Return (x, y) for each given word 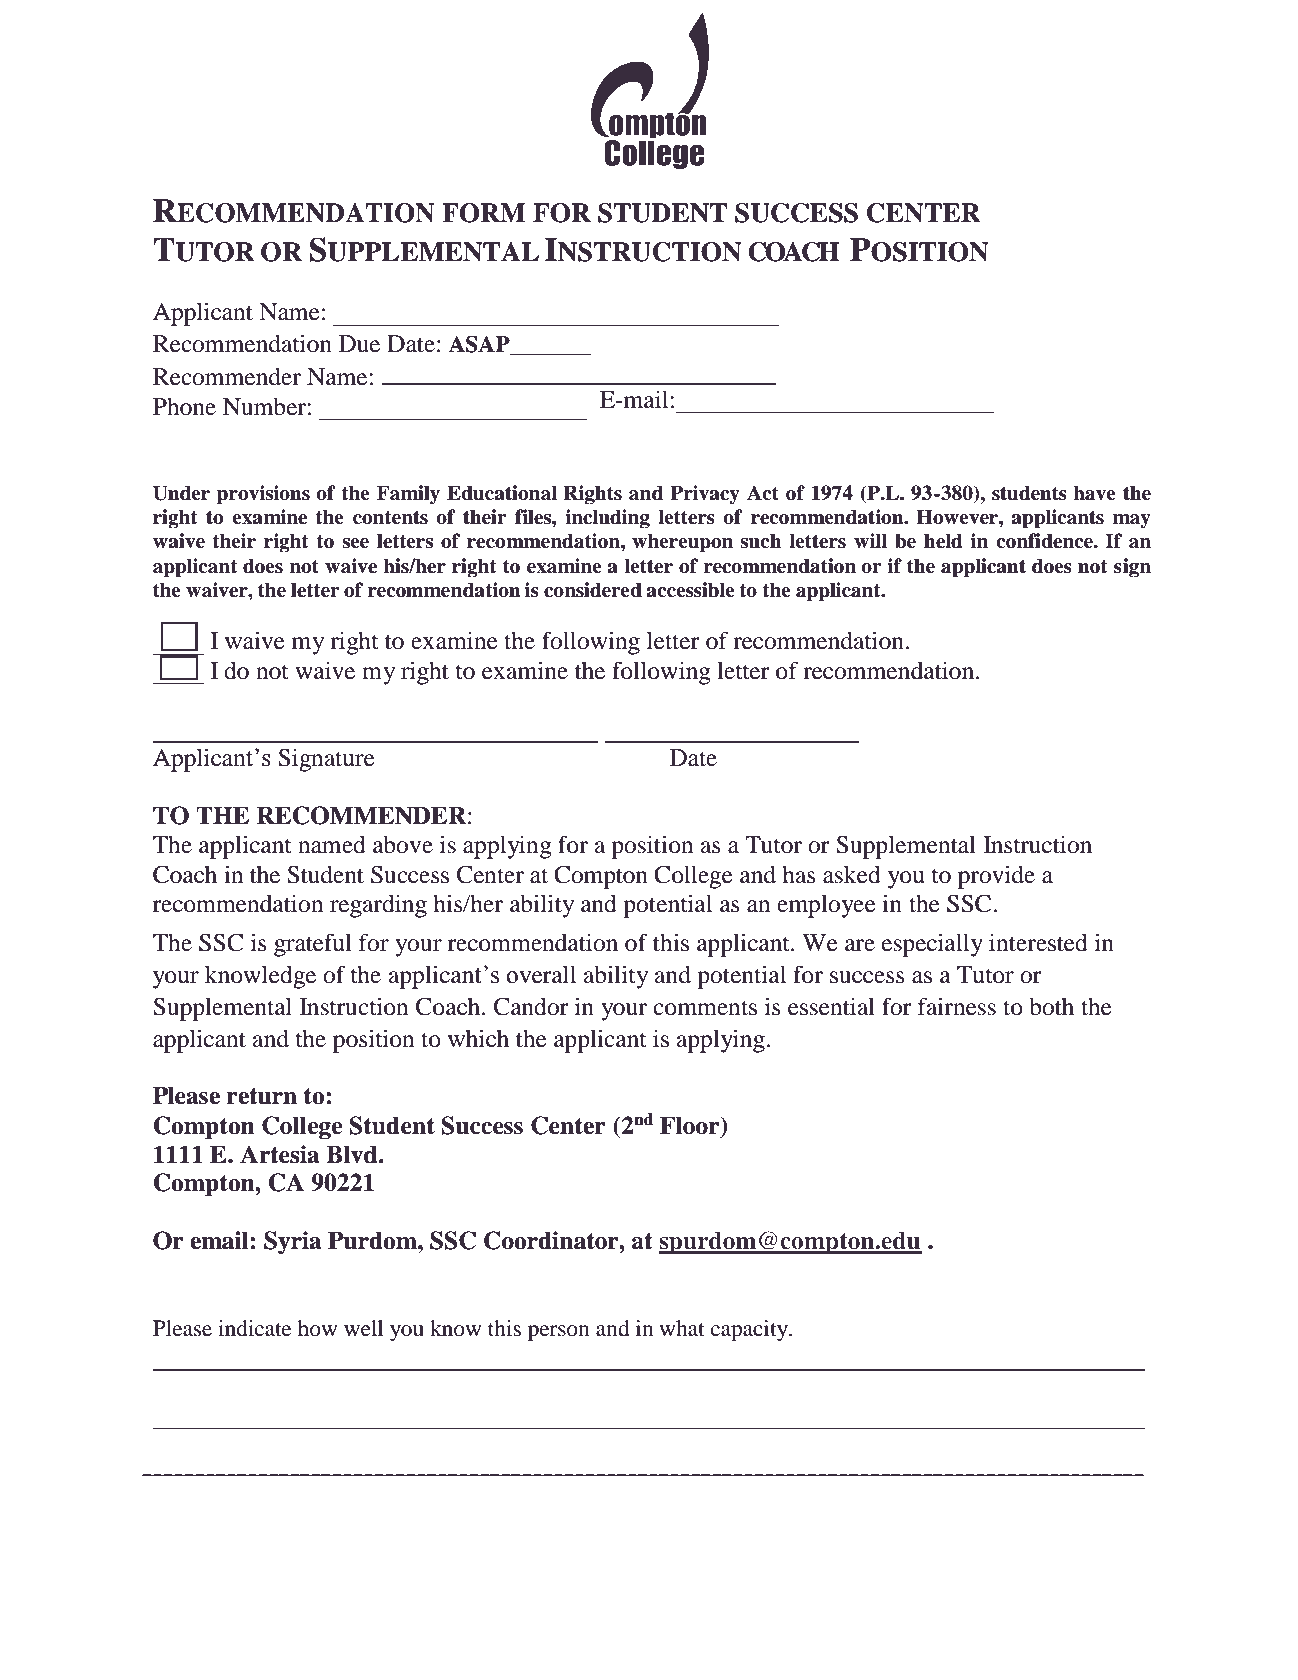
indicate (254, 1328)
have (1094, 493)
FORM (483, 213)
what (682, 1328)
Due (359, 344)
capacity (751, 1330)
